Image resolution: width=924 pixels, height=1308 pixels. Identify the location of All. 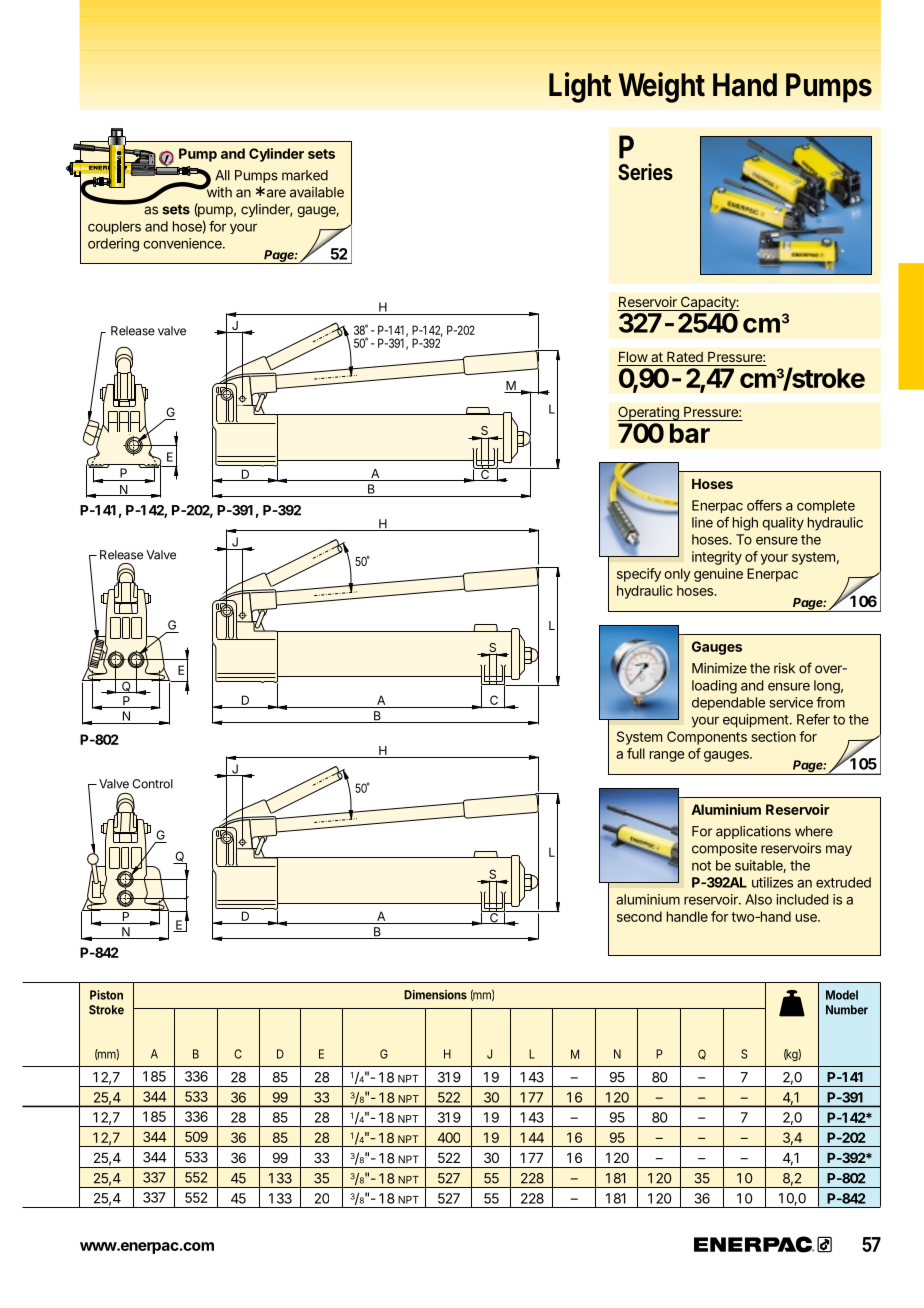
(222, 175).
